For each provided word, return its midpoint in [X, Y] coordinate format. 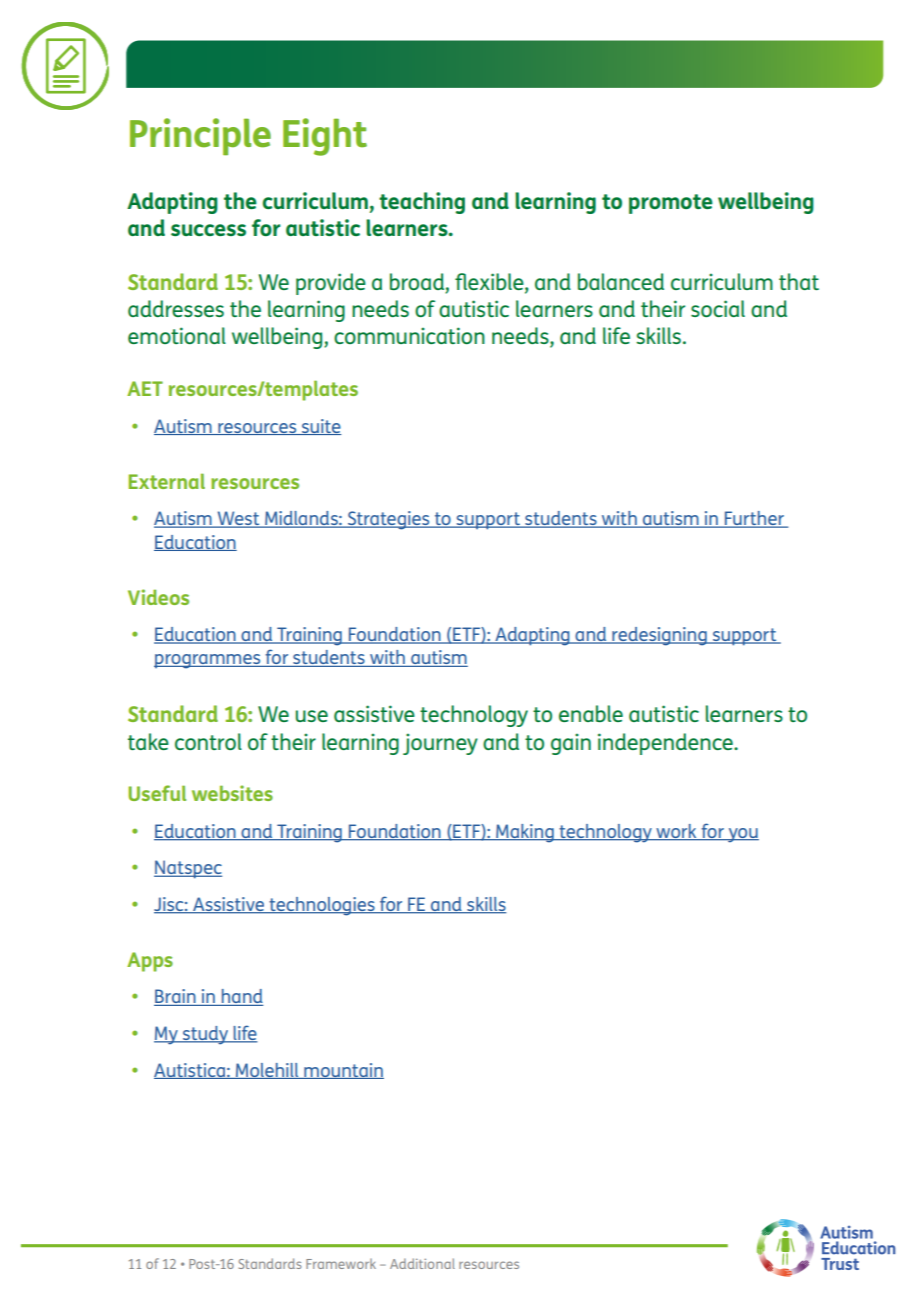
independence [666, 744]
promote [671, 204]
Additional [422, 1263]
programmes [208, 661]
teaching [422, 203]
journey [440, 744]
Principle [200, 136]
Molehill [267, 1071]
